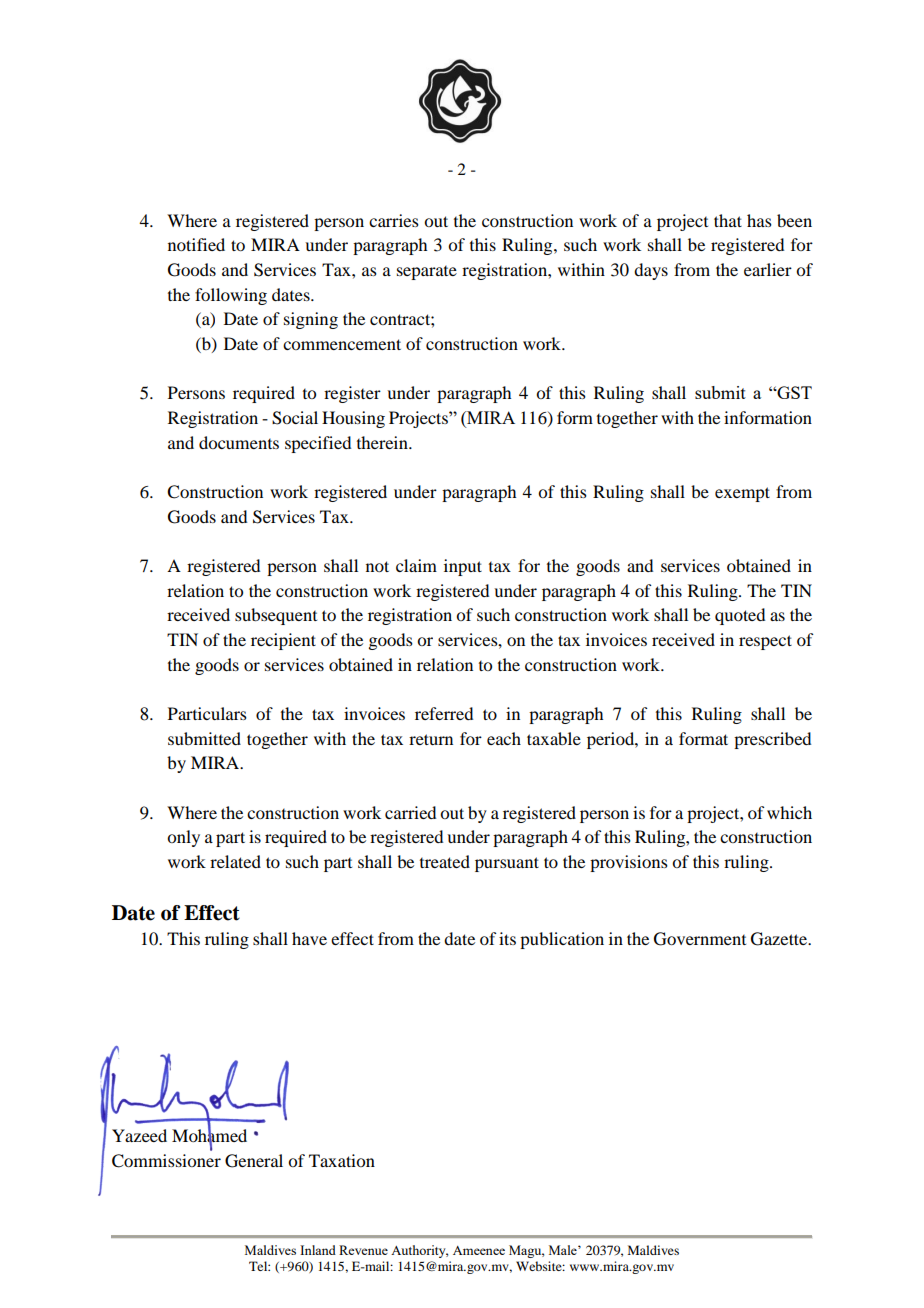  Describe the element at coordinates (196, 244) in the screenshot. I see `notified` at that location.
